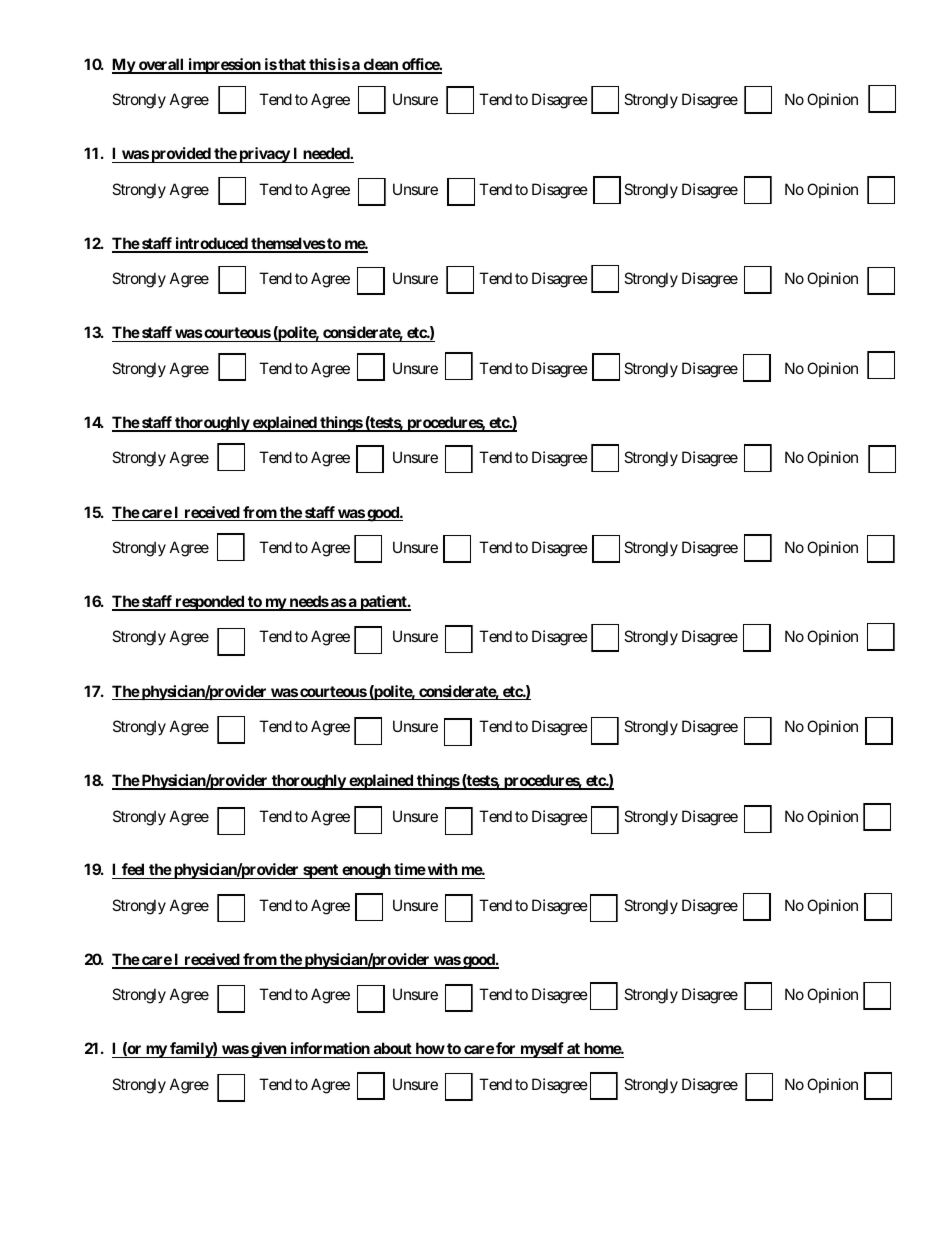 The width and height of the page is (952, 1233). I want to click on about, so click(392, 1050).
